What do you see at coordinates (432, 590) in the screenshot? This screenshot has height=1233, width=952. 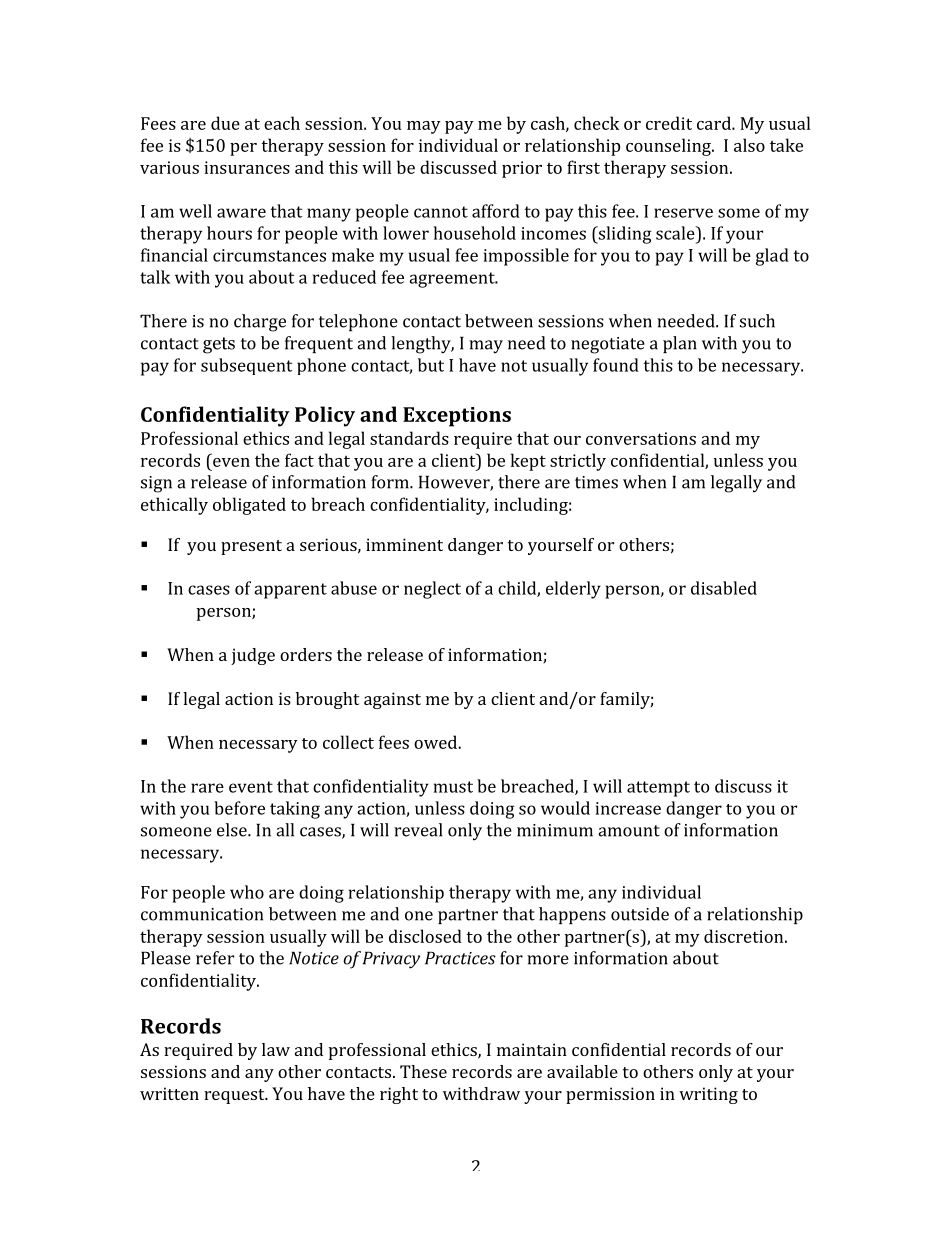 I see `neglect` at bounding box center [432, 590].
